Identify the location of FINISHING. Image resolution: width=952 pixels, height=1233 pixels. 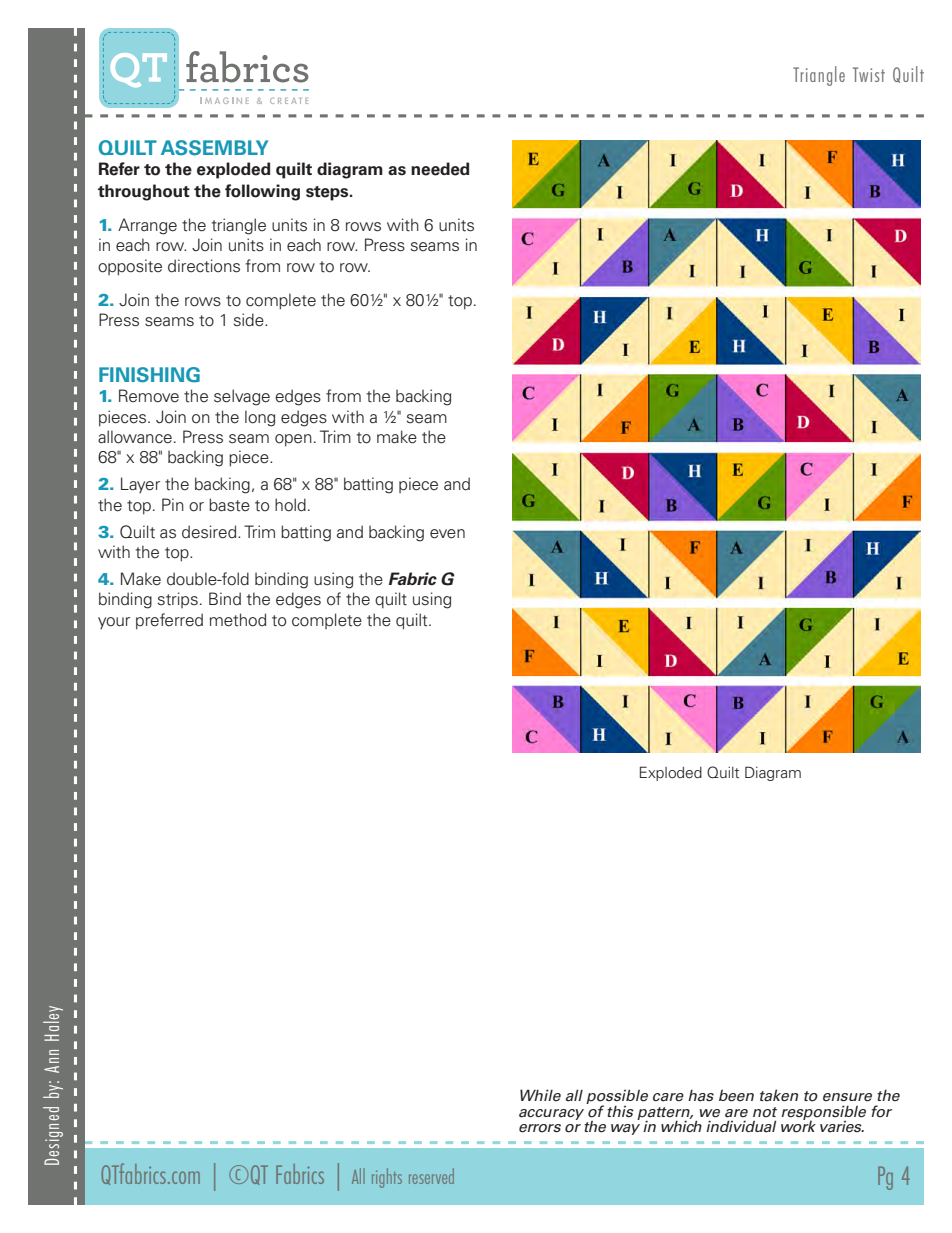
(149, 375).
